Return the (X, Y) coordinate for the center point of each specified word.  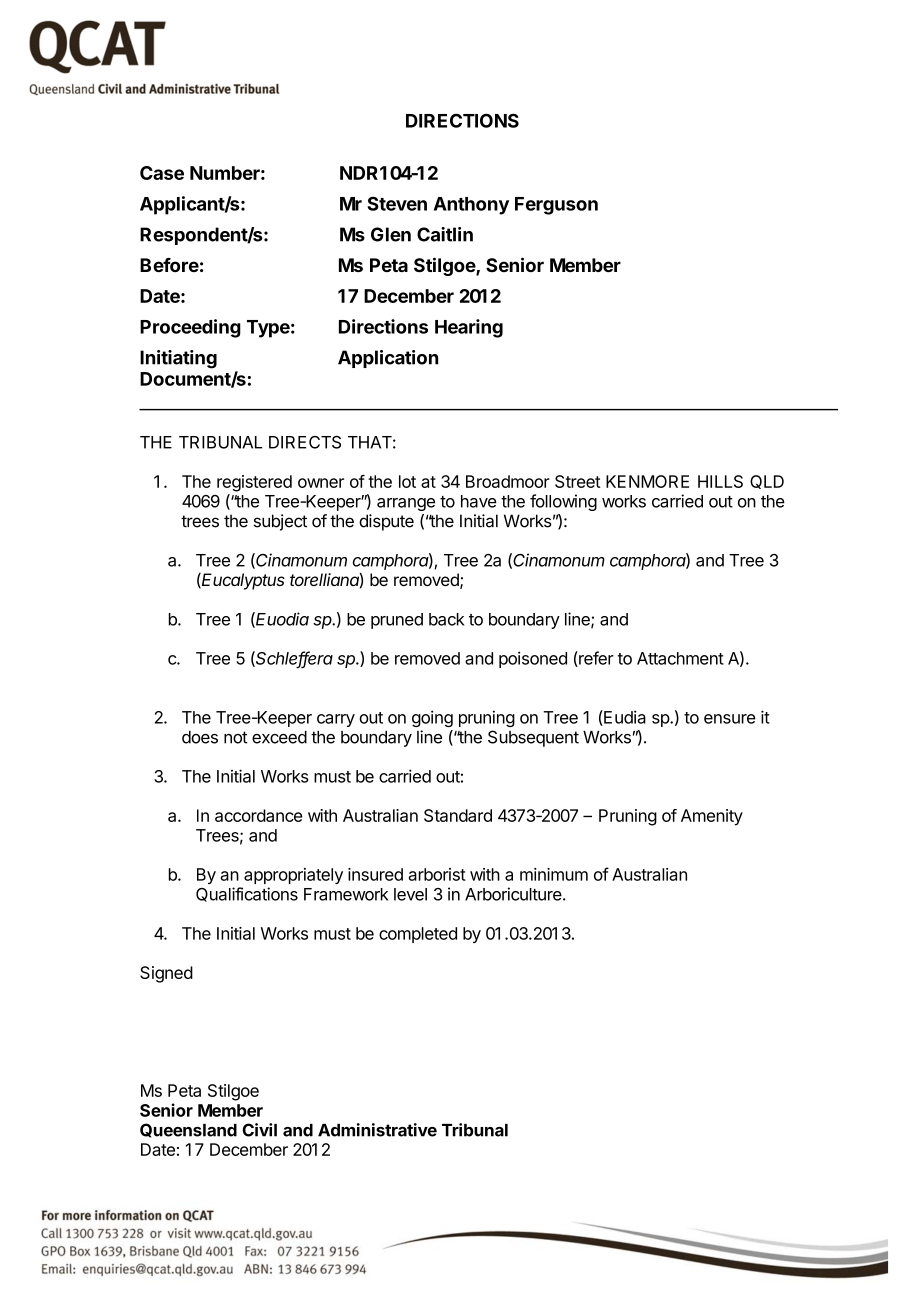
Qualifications (247, 894)
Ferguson (556, 206)
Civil (260, 1130)
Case (162, 173)
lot (407, 481)
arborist (437, 874)
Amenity (712, 817)
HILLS (720, 481)
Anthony (471, 206)
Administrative (377, 1130)
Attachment (680, 658)
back (446, 619)
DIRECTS (305, 442)
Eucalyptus (242, 581)
